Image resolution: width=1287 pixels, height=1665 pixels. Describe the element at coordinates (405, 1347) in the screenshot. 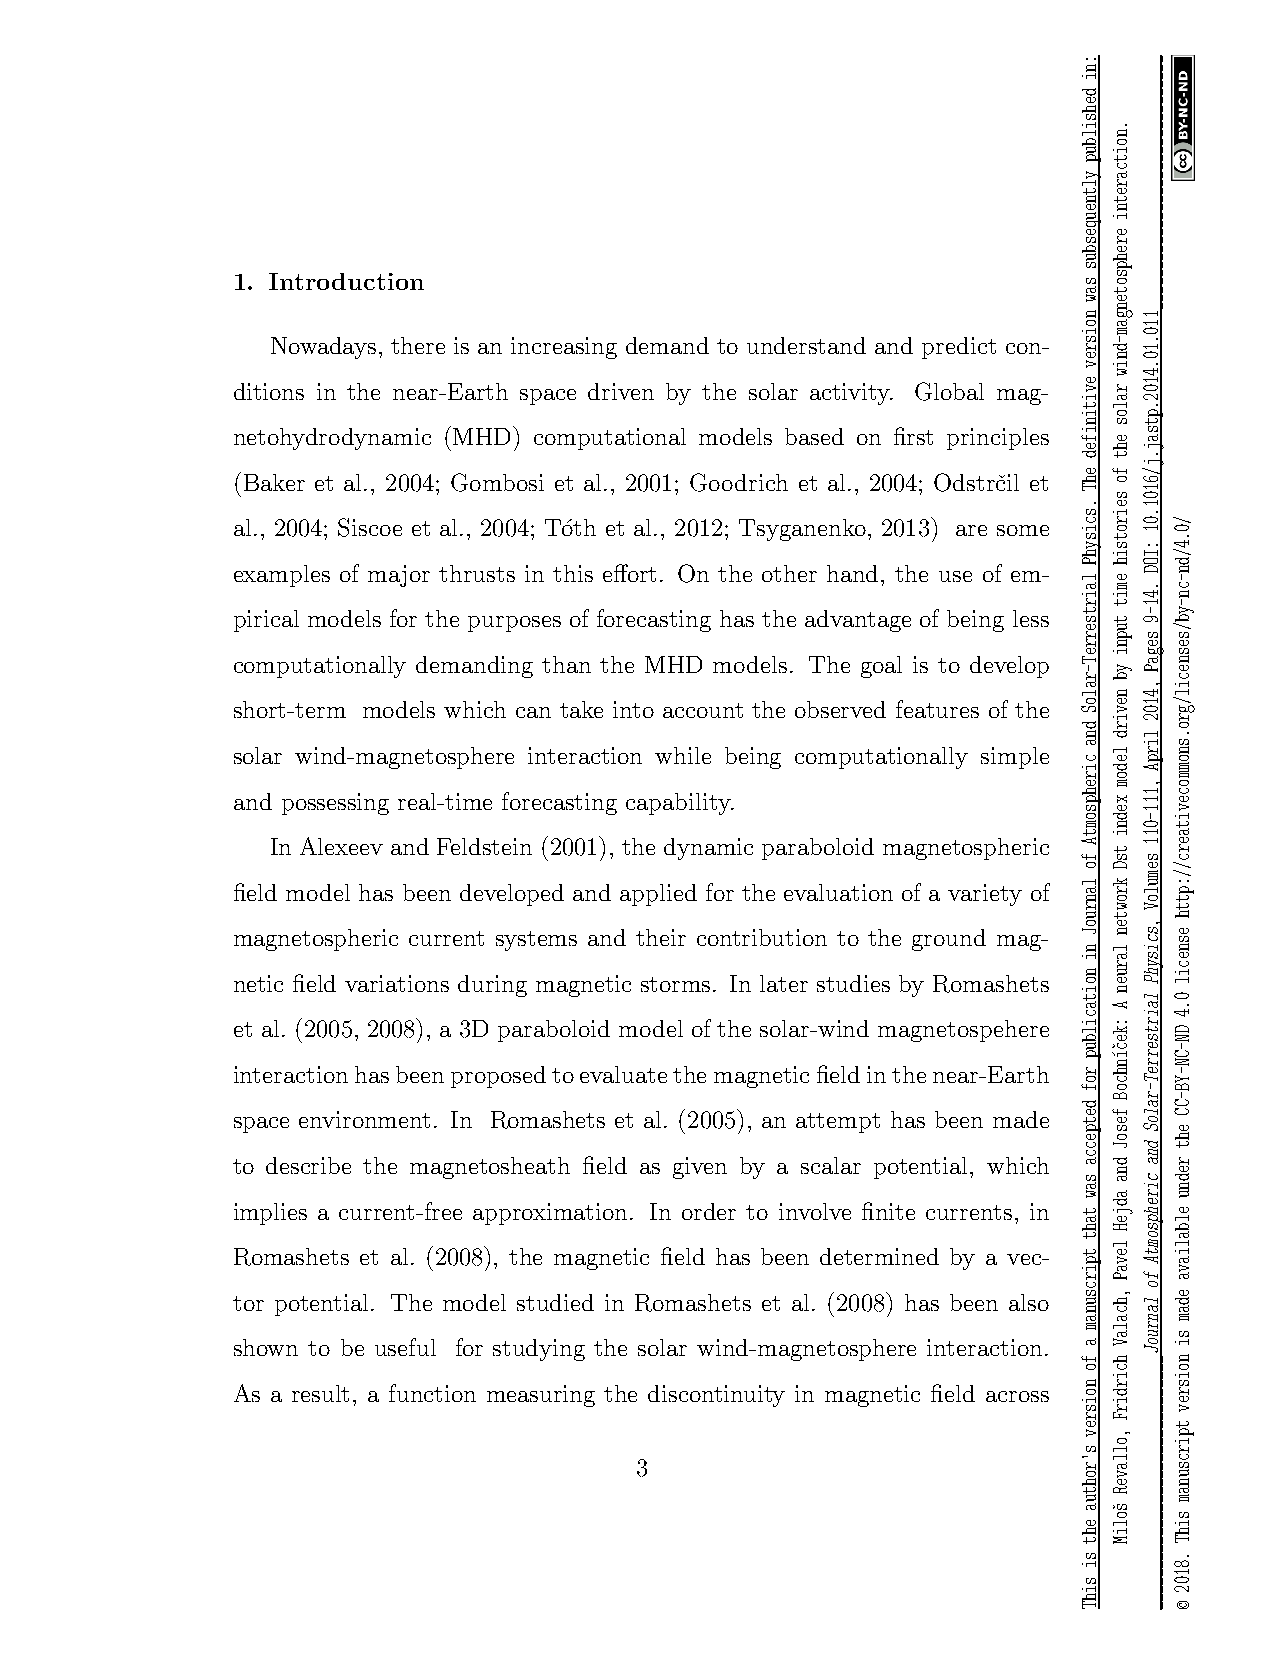

I see `useful` at that location.
